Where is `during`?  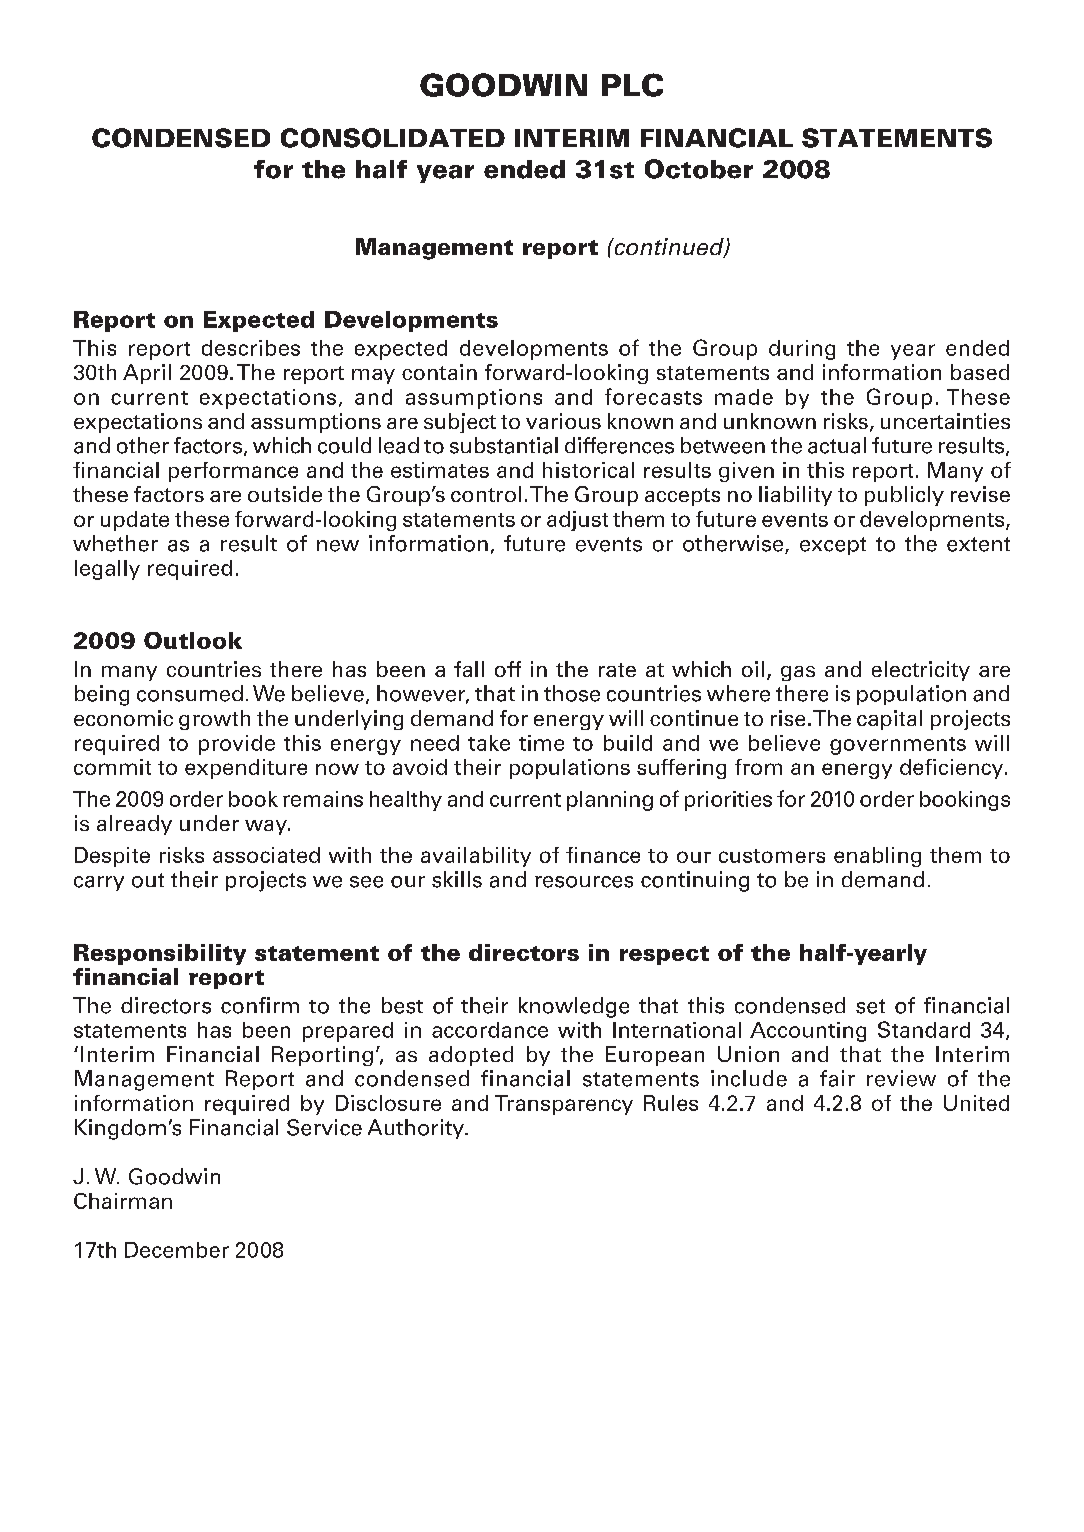 during is located at coordinates (802, 350).
